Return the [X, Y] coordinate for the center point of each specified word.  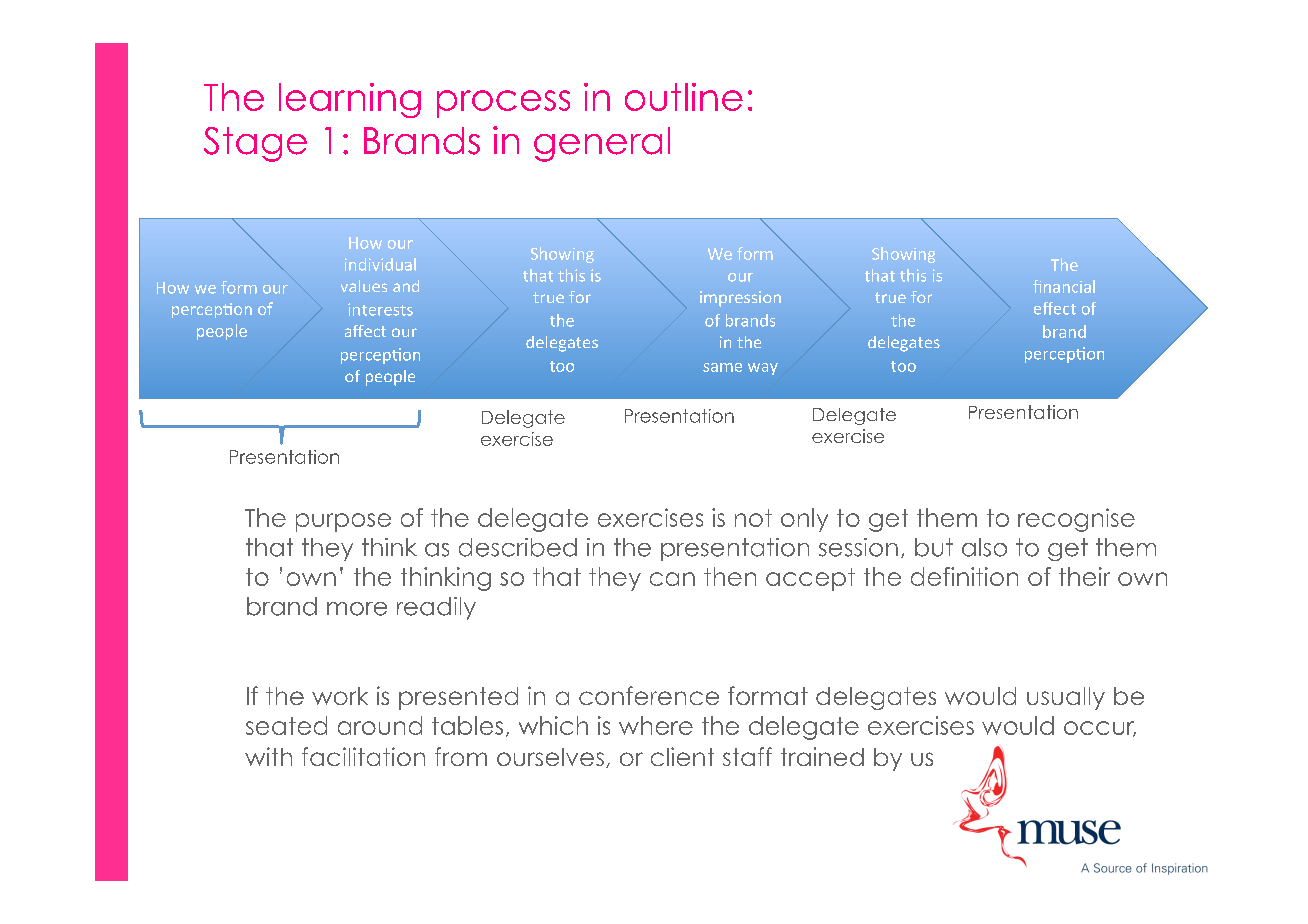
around [380, 725]
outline [684, 97]
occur [1100, 729]
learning [350, 100]
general [602, 144]
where [656, 725]
